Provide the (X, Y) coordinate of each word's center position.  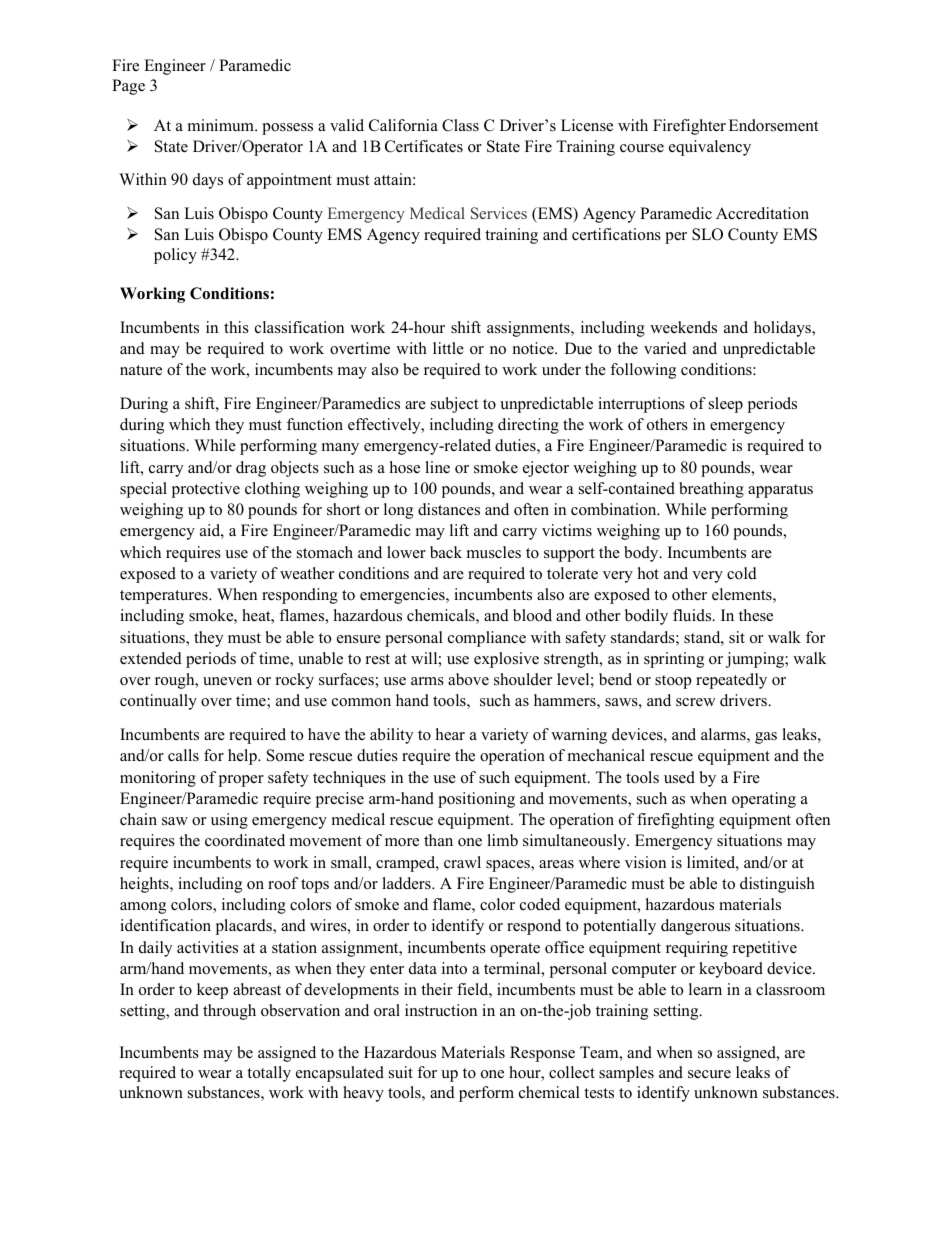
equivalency (710, 148)
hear (450, 734)
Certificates (424, 146)
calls (183, 755)
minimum (222, 125)
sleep (726, 405)
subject (454, 405)
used (679, 777)
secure (709, 1074)
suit (401, 1072)
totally (269, 1074)
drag (251, 469)
